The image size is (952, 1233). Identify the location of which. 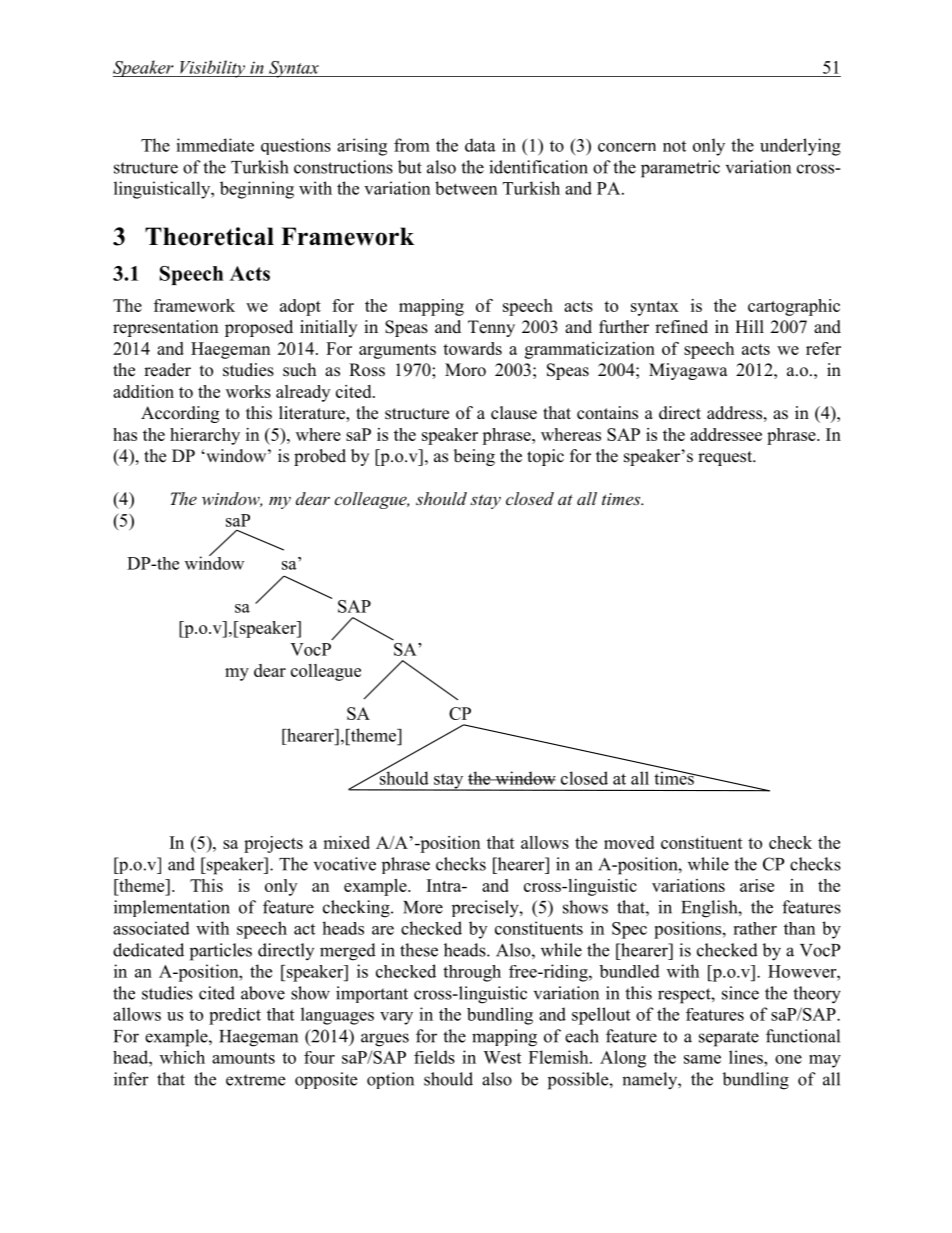
(182, 1057).
